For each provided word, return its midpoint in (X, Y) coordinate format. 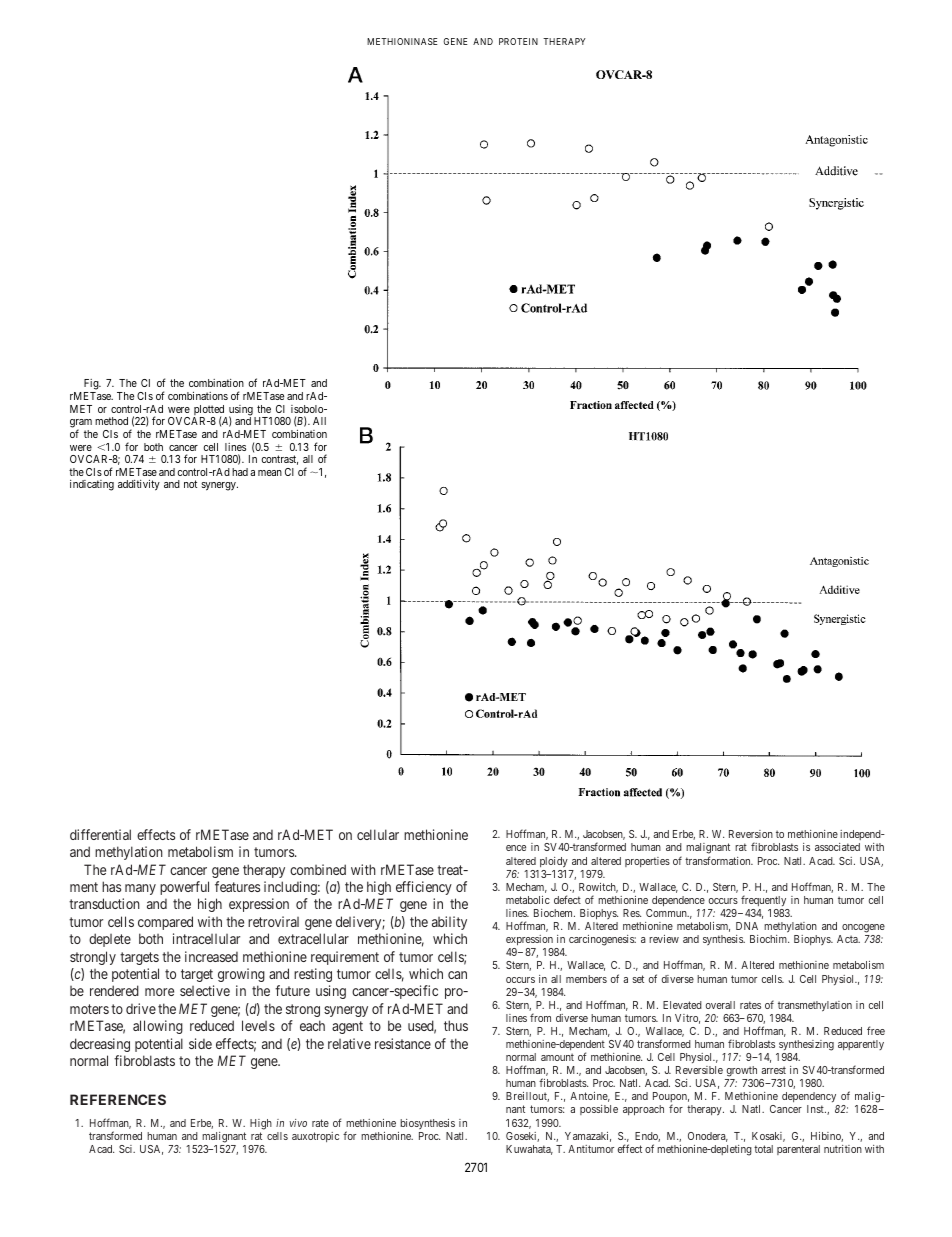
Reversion (751, 834)
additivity (139, 485)
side (200, 1043)
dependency (810, 1099)
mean (270, 473)
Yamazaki (588, 1137)
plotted (210, 411)
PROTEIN (518, 41)
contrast (280, 460)
